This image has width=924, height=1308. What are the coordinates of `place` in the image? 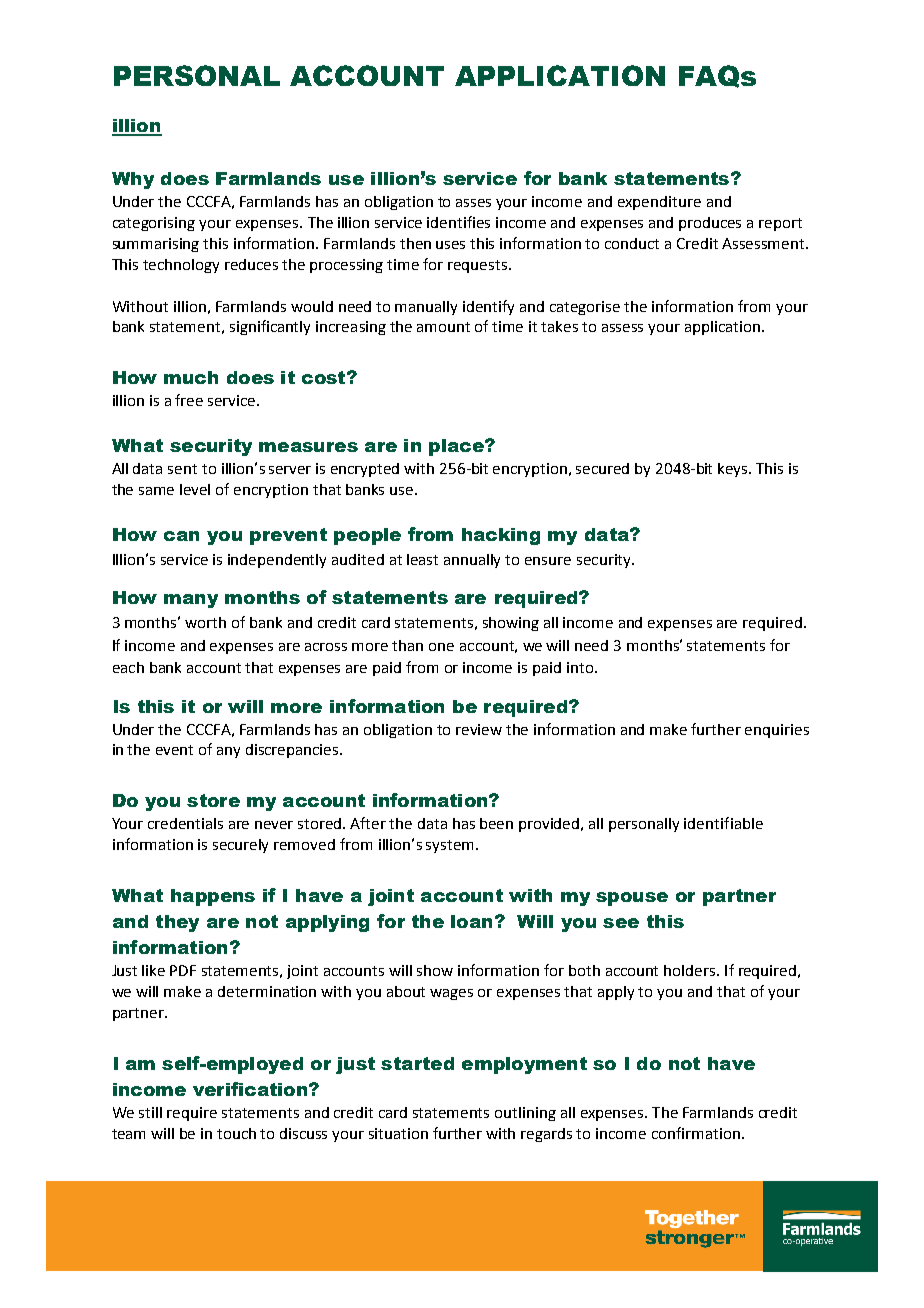 It's located at (457, 447).
